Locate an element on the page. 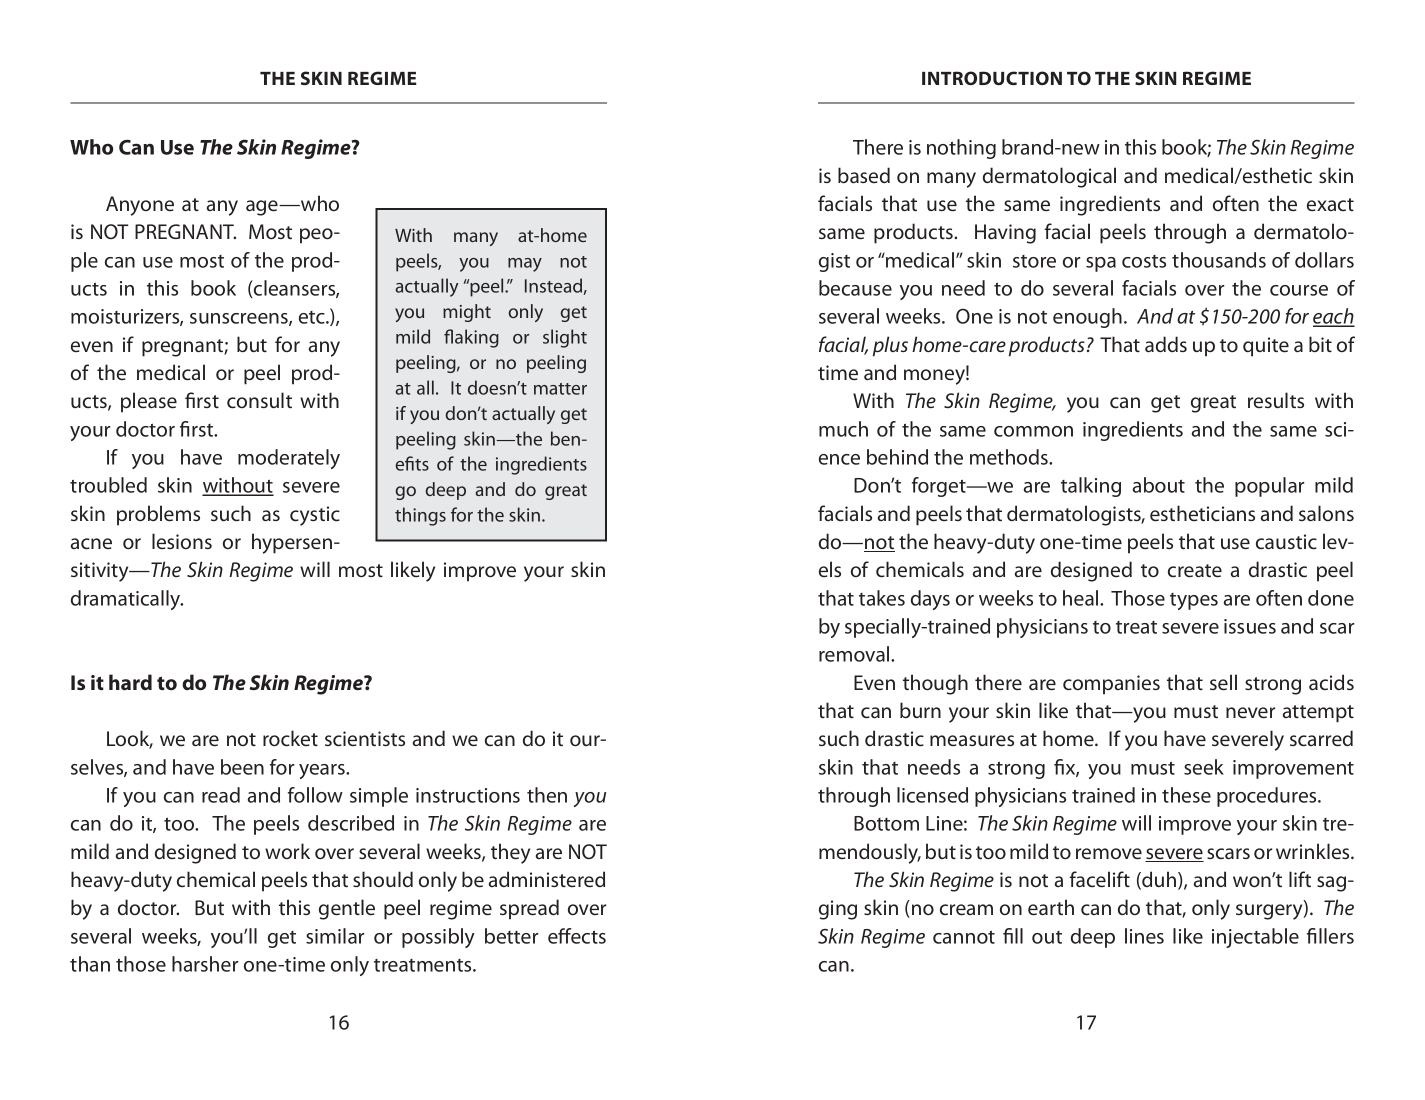 The width and height of the document is (1425, 1100). matter is located at coordinates (560, 389).
